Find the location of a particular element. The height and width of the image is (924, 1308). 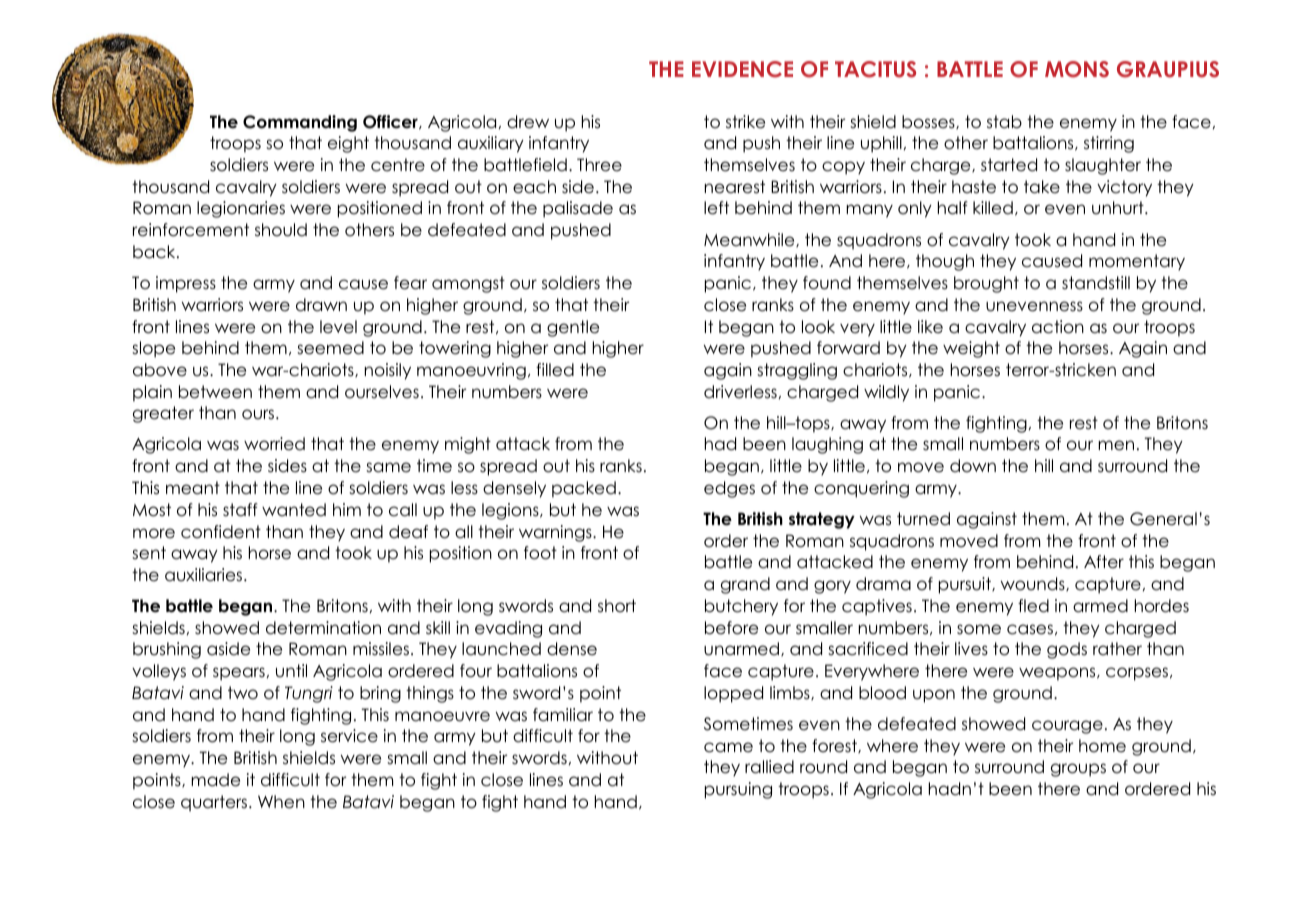

MONS is located at coordinates (1077, 69).
